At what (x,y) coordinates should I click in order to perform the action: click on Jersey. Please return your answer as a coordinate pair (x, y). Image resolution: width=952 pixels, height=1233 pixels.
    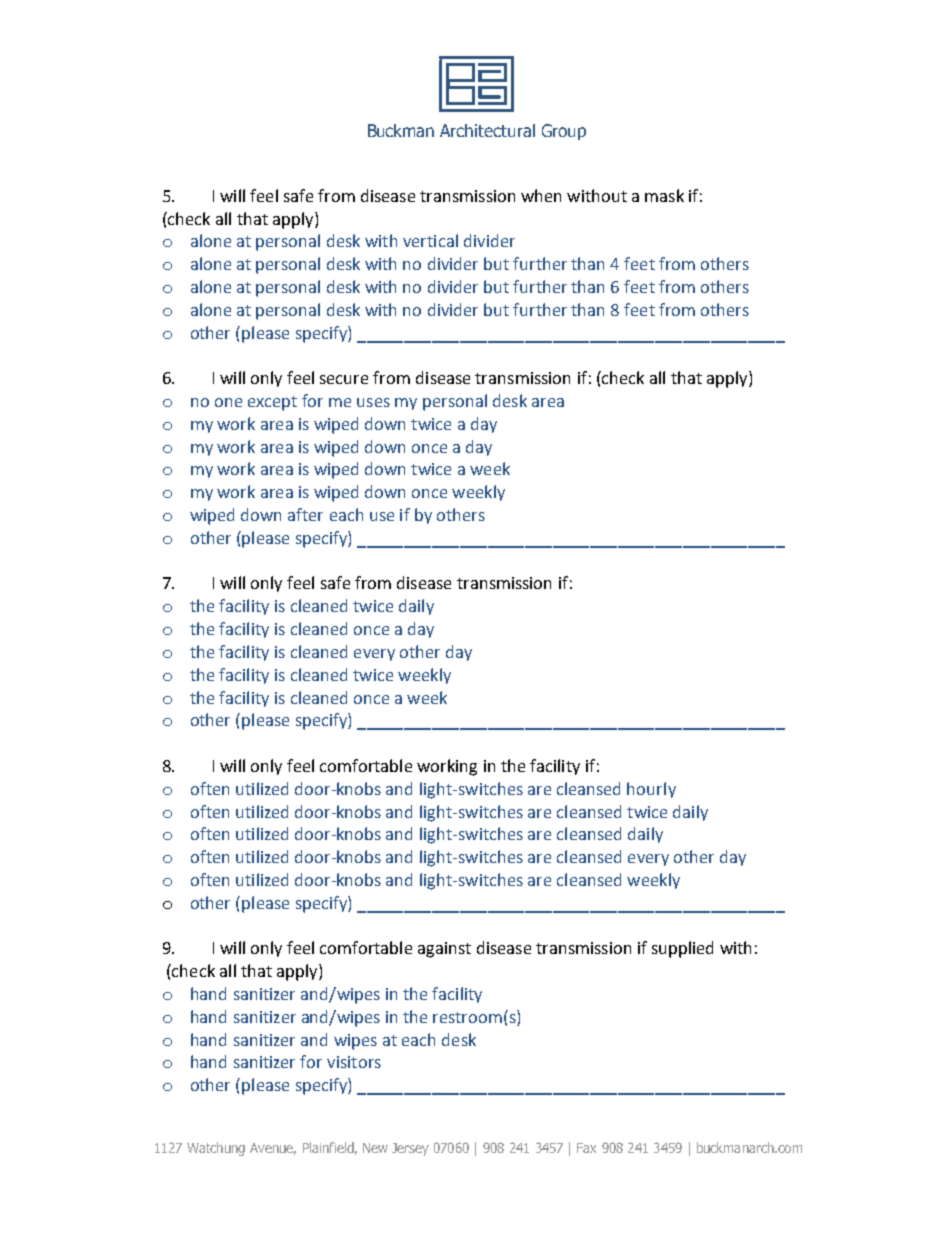
    Looking at the image, I should click on (410, 1149).
